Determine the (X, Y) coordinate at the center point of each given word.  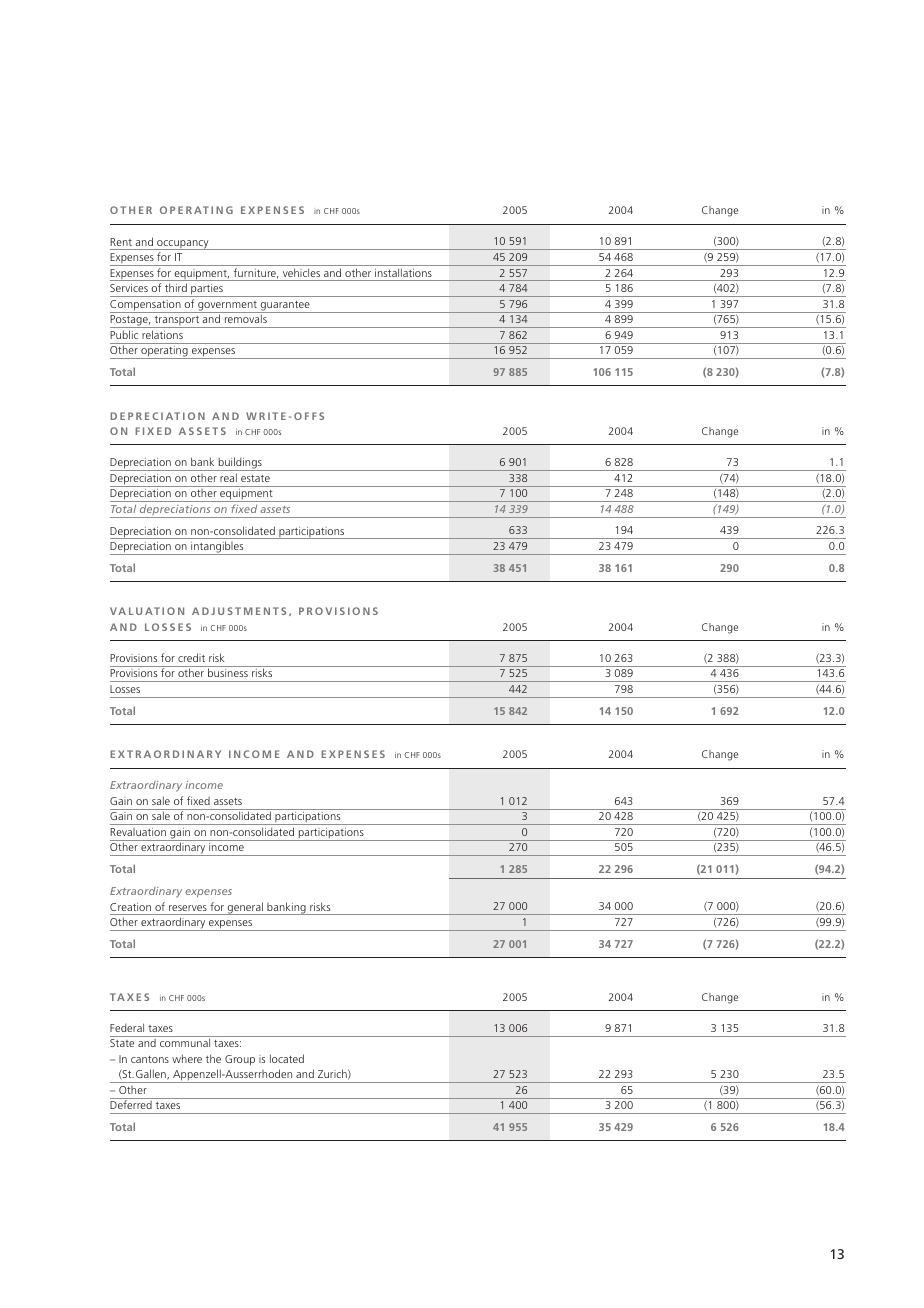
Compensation (146, 306)
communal (185, 1042)
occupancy (183, 245)
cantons (150, 1059)
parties (207, 290)
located (287, 1058)
